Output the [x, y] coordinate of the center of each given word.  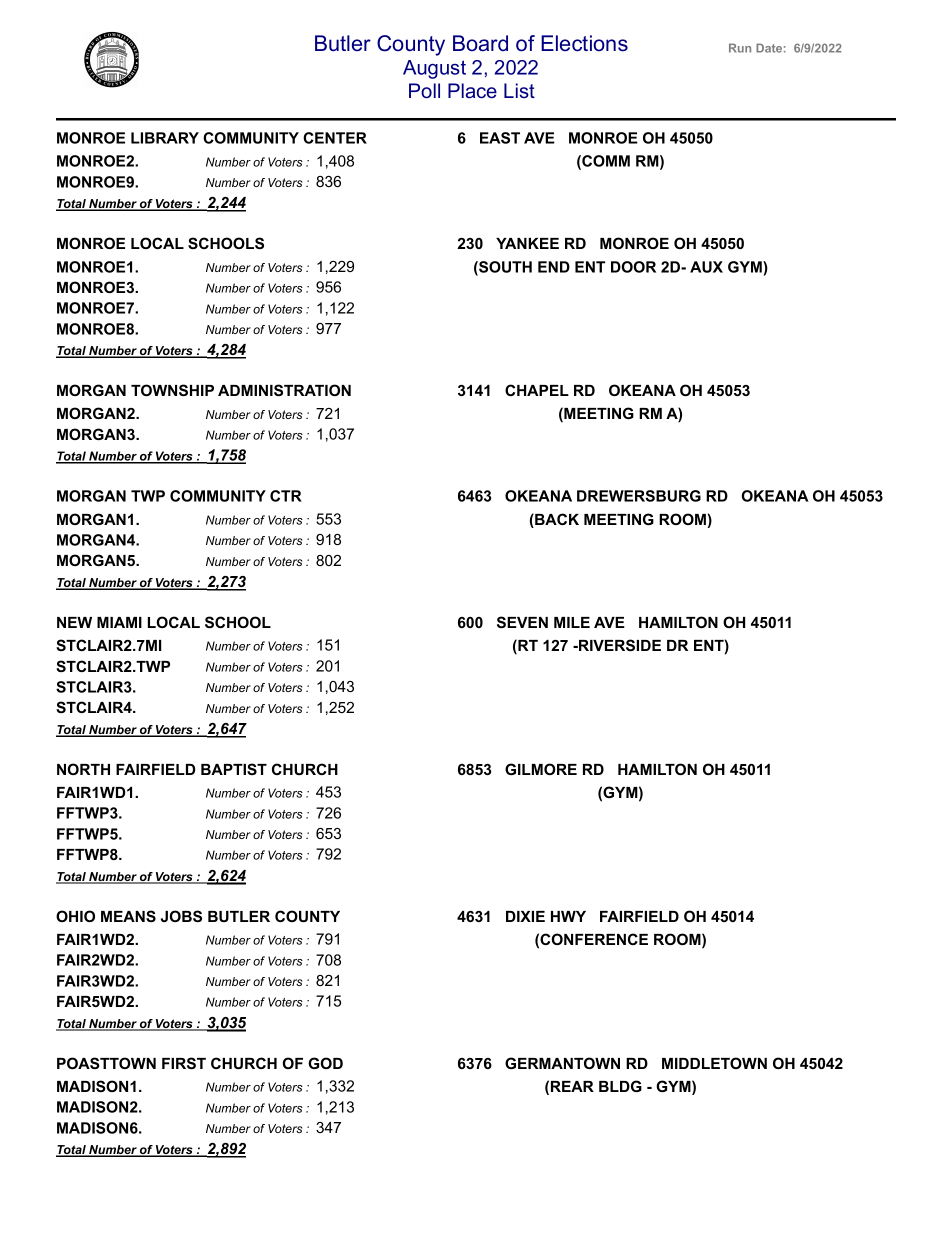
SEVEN [522, 622]
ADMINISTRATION [284, 390]
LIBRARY [165, 138]
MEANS [128, 916]
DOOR [633, 267]
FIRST [184, 1063]
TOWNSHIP [172, 390]
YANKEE [527, 243]
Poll [424, 90]
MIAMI [119, 622]
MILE [572, 622]
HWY [568, 916]
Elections [584, 43]
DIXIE [525, 916]
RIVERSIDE [619, 645]
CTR [286, 496]
